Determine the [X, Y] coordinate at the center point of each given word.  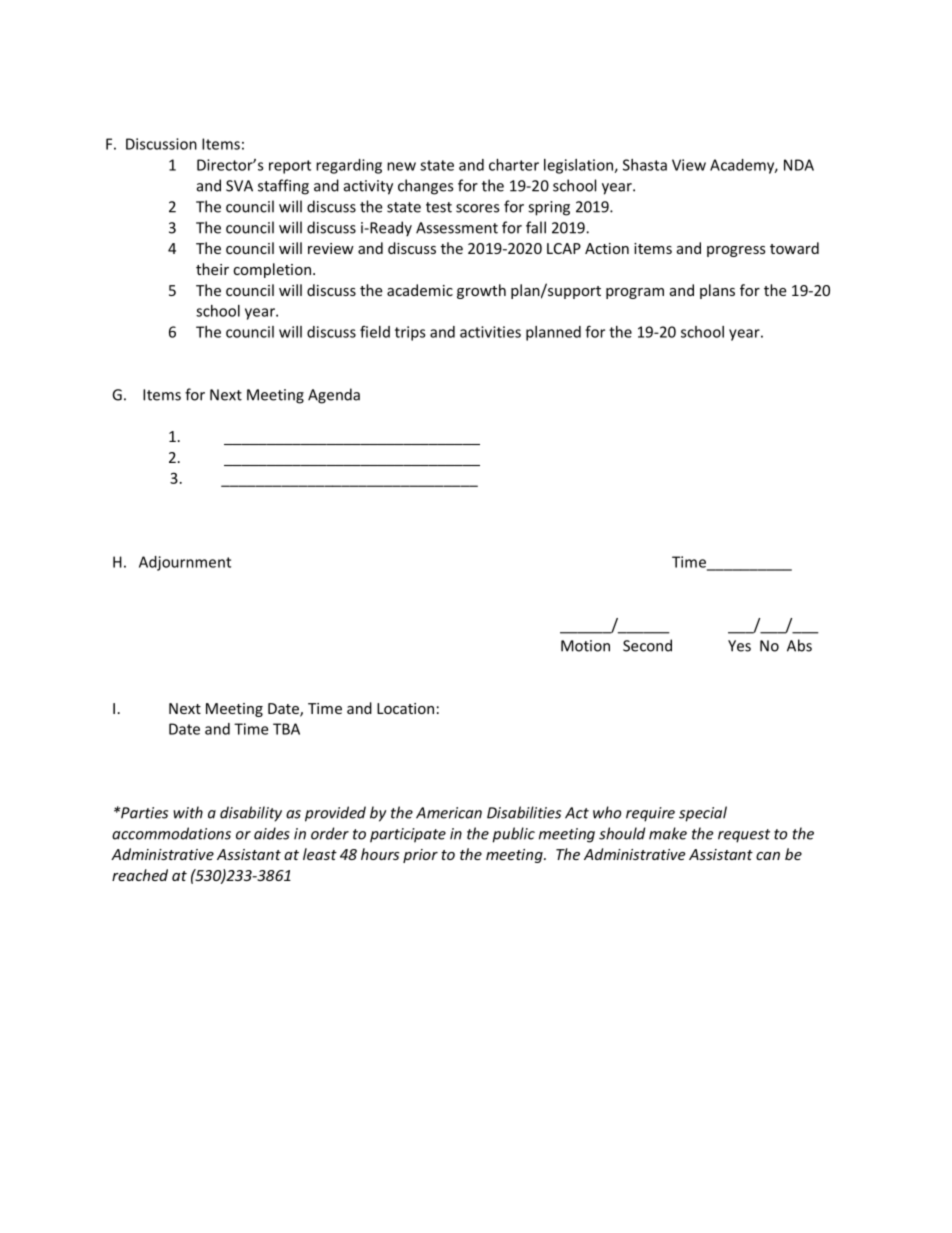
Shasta [645, 165]
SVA [239, 186]
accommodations [171, 833]
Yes [739, 646]
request [744, 836]
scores [477, 208]
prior [420, 856]
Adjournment [185, 563]
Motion [585, 646]
